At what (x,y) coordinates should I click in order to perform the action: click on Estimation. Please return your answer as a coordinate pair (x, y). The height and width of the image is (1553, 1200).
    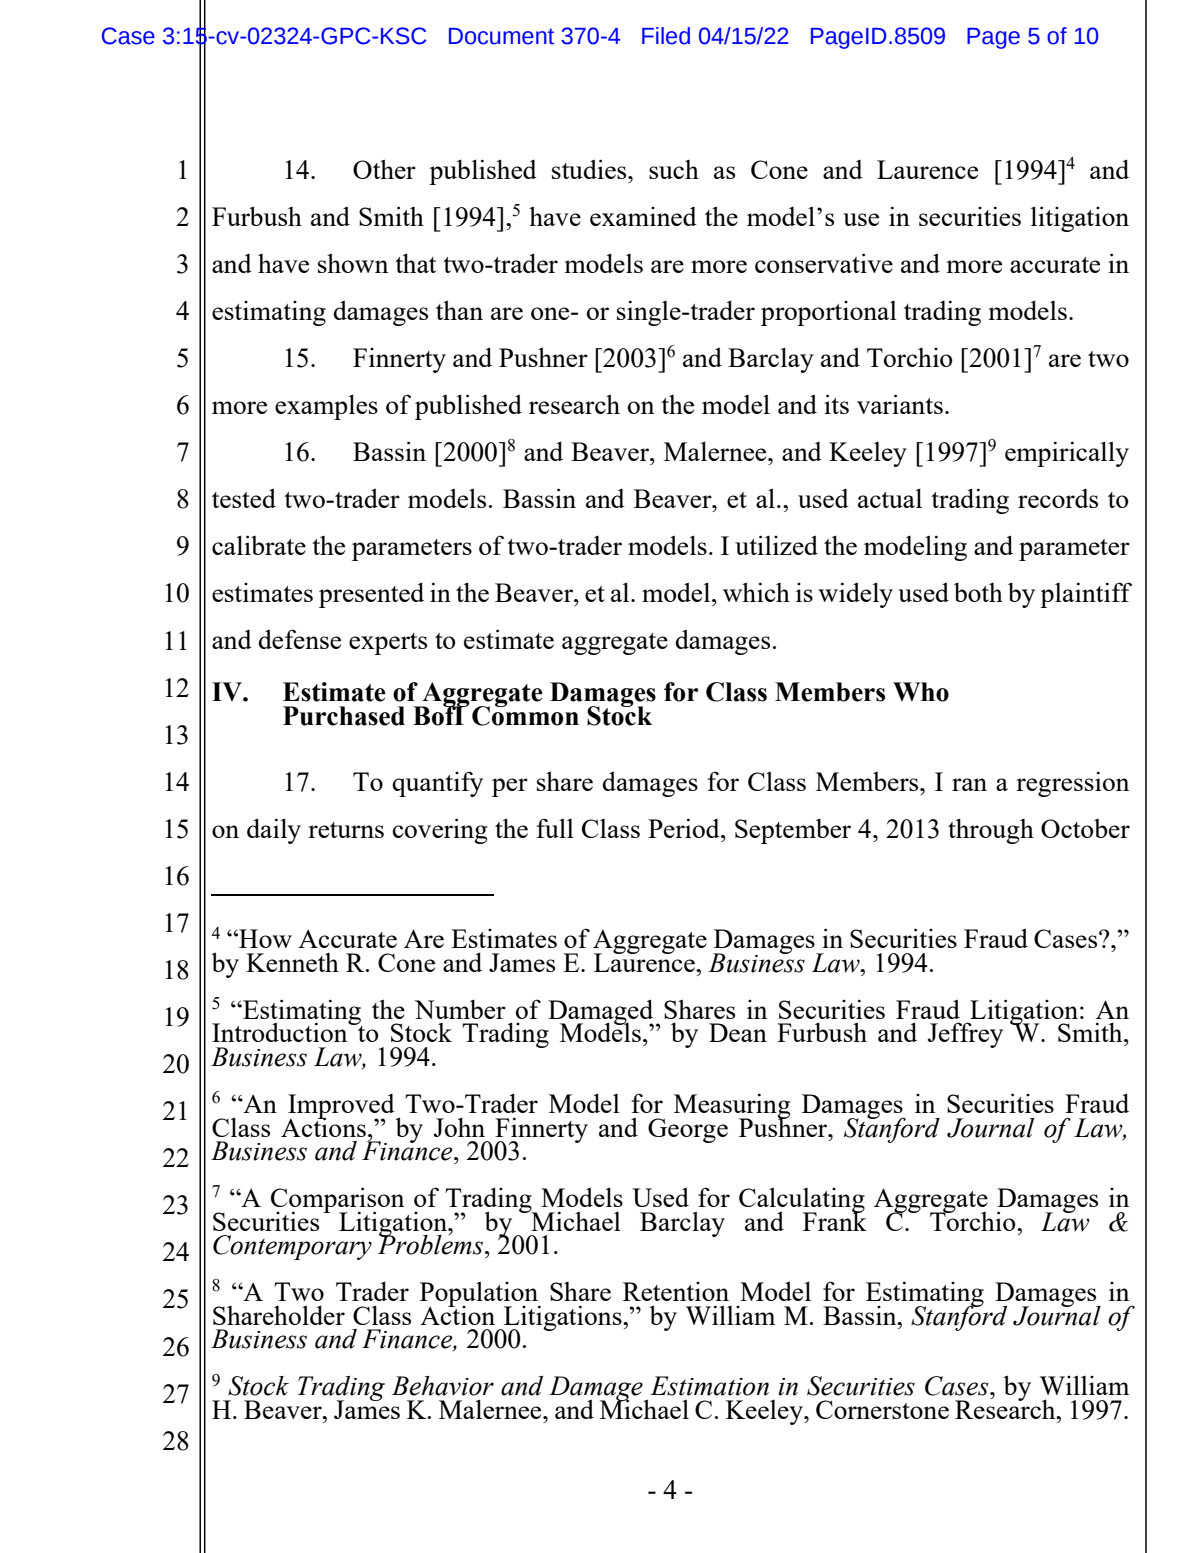
    Looking at the image, I should click on (709, 1386).
